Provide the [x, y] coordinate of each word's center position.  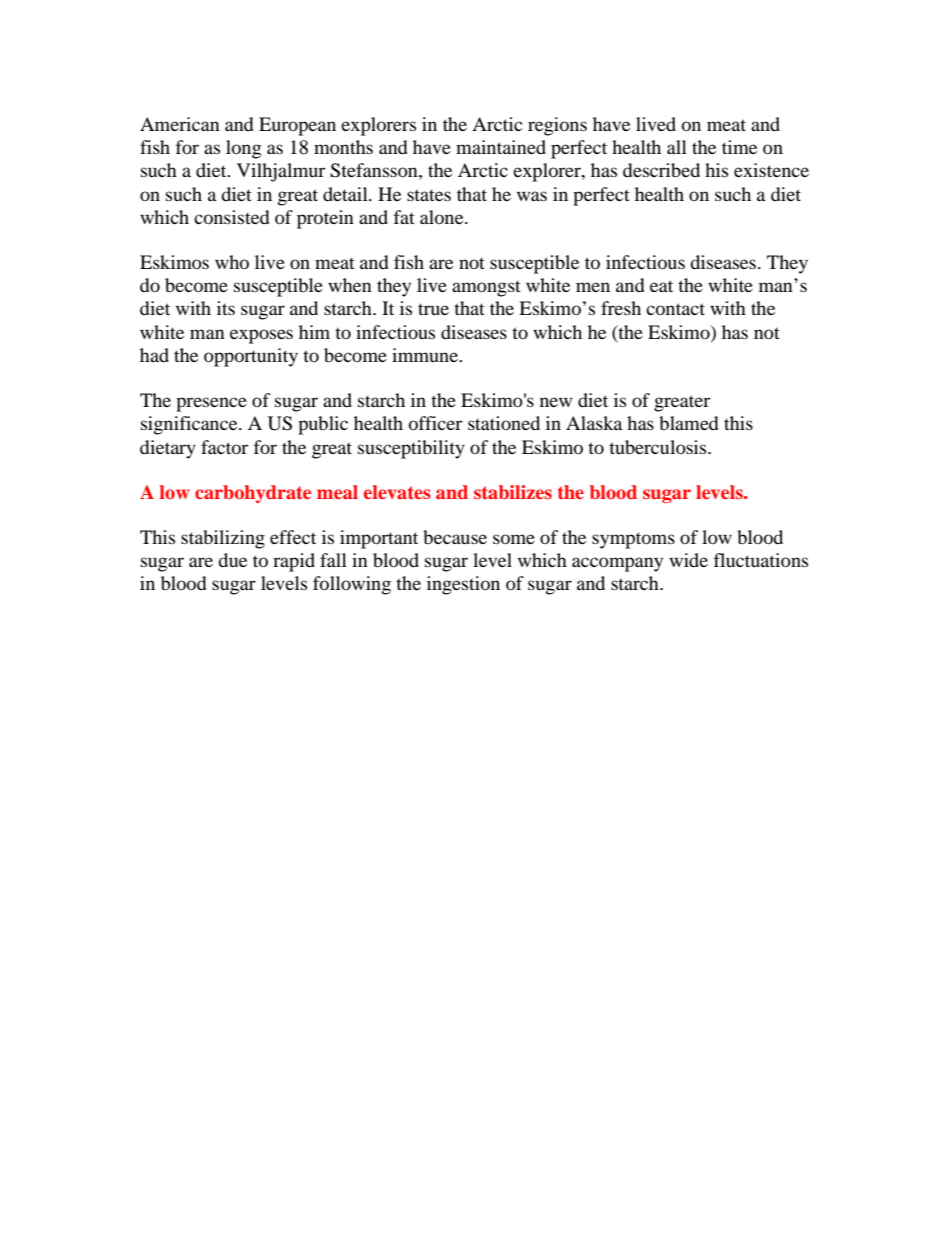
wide [688, 560]
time [739, 147]
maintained [501, 147]
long [243, 149]
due [232, 560]
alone [443, 217]
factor [224, 447]
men [593, 287]
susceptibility [411, 449]
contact [675, 309]
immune [426, 355]
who [232, 262]
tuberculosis [659, 447]
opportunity [251, 357]
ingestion [463, 585]
